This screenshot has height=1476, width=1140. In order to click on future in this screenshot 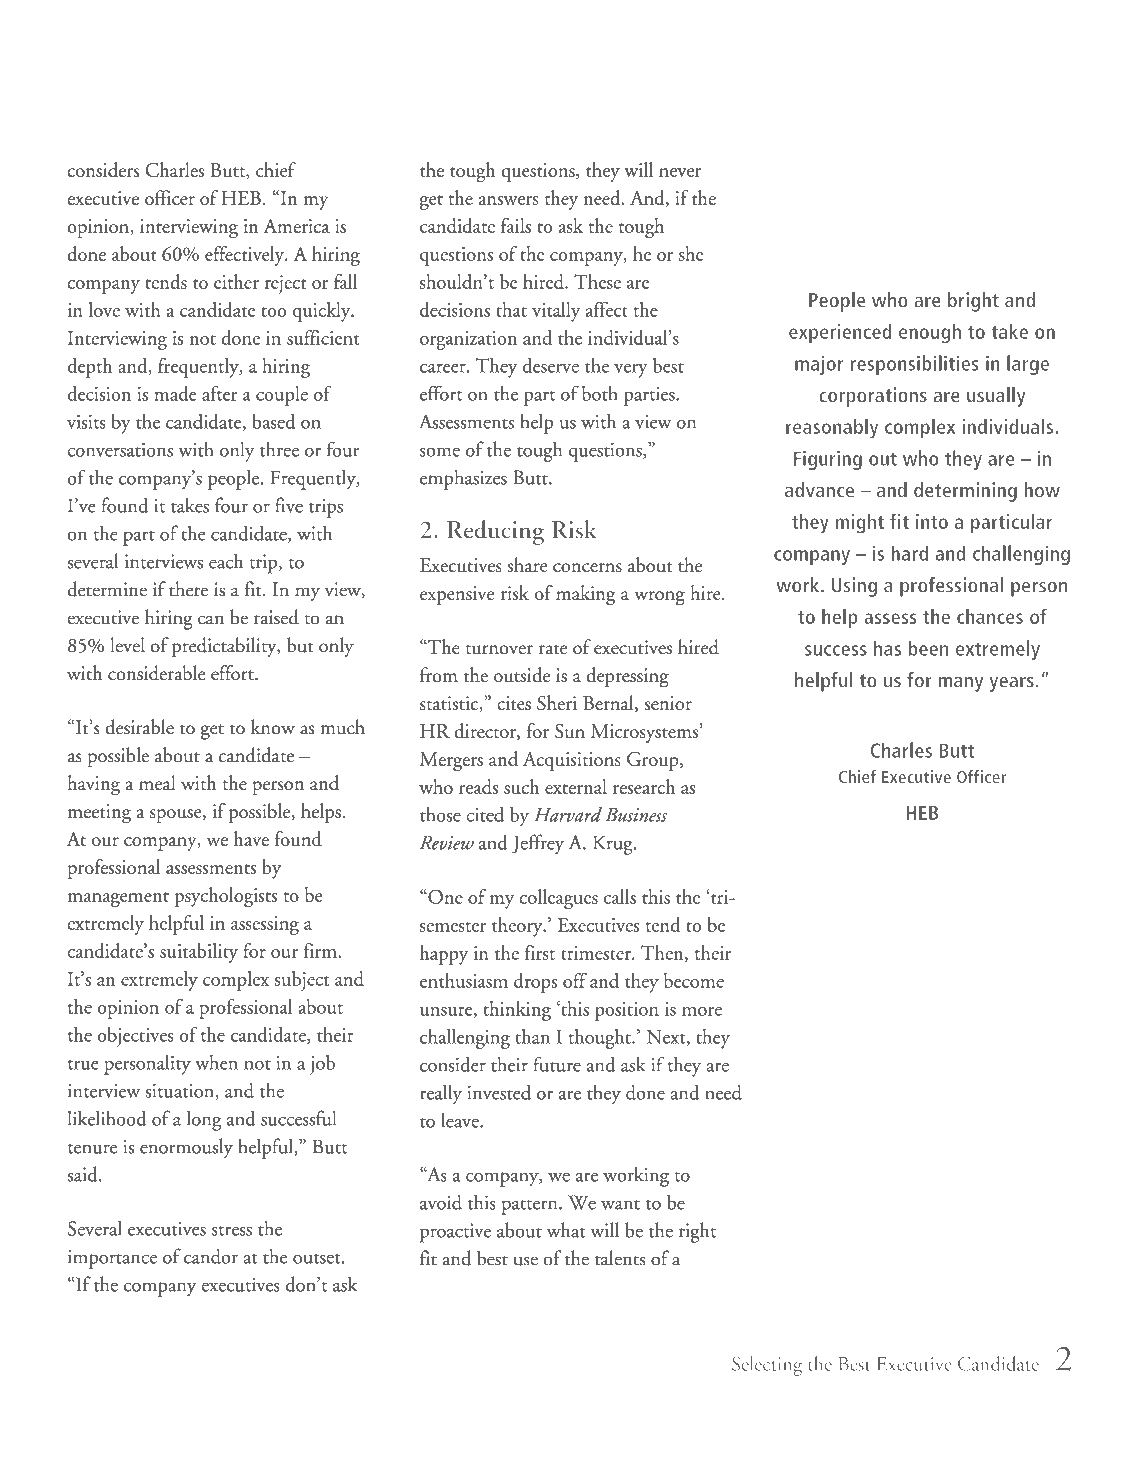, I will do `click(557, 1064)`.
